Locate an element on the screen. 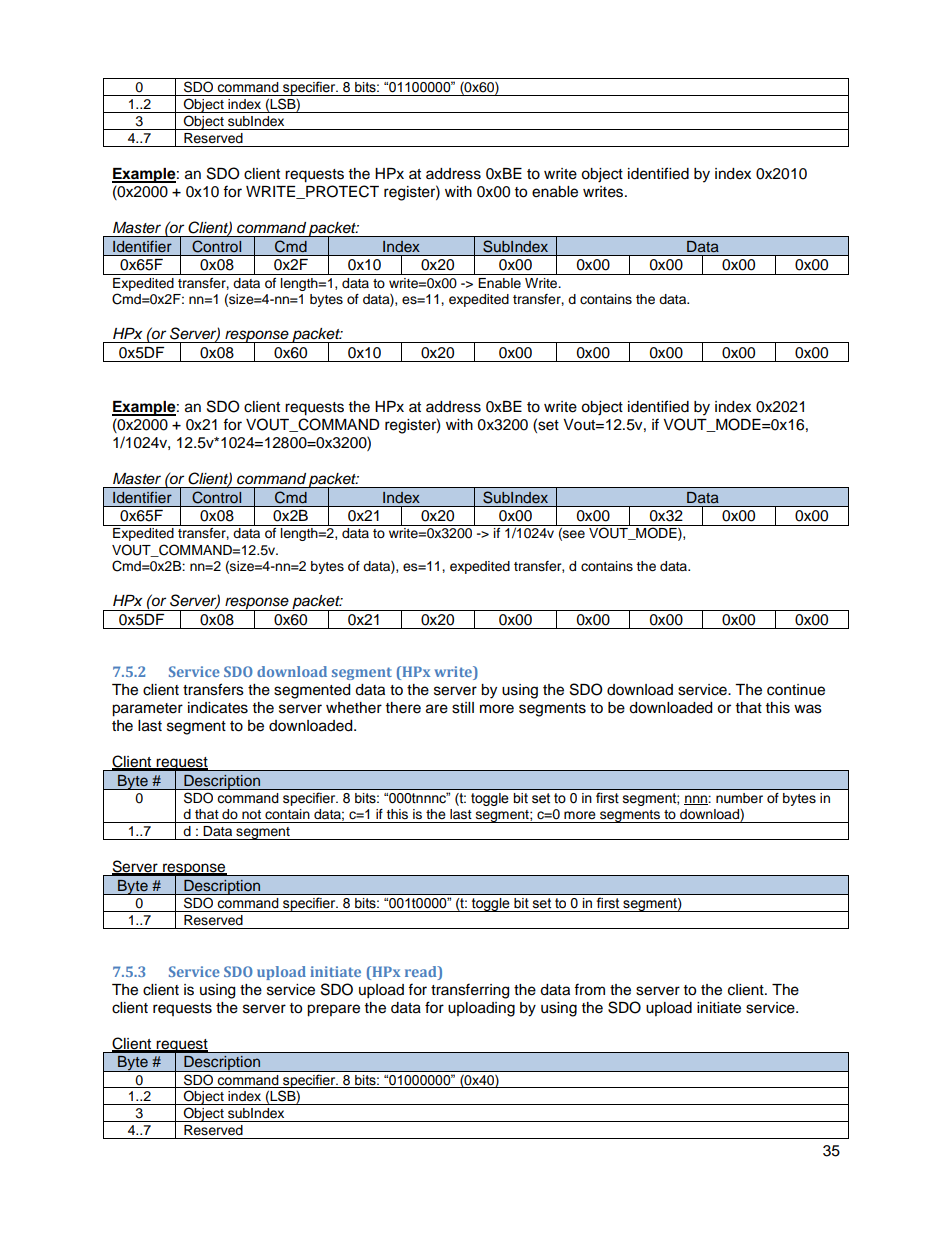  still is located at coordinates (463, 708).
